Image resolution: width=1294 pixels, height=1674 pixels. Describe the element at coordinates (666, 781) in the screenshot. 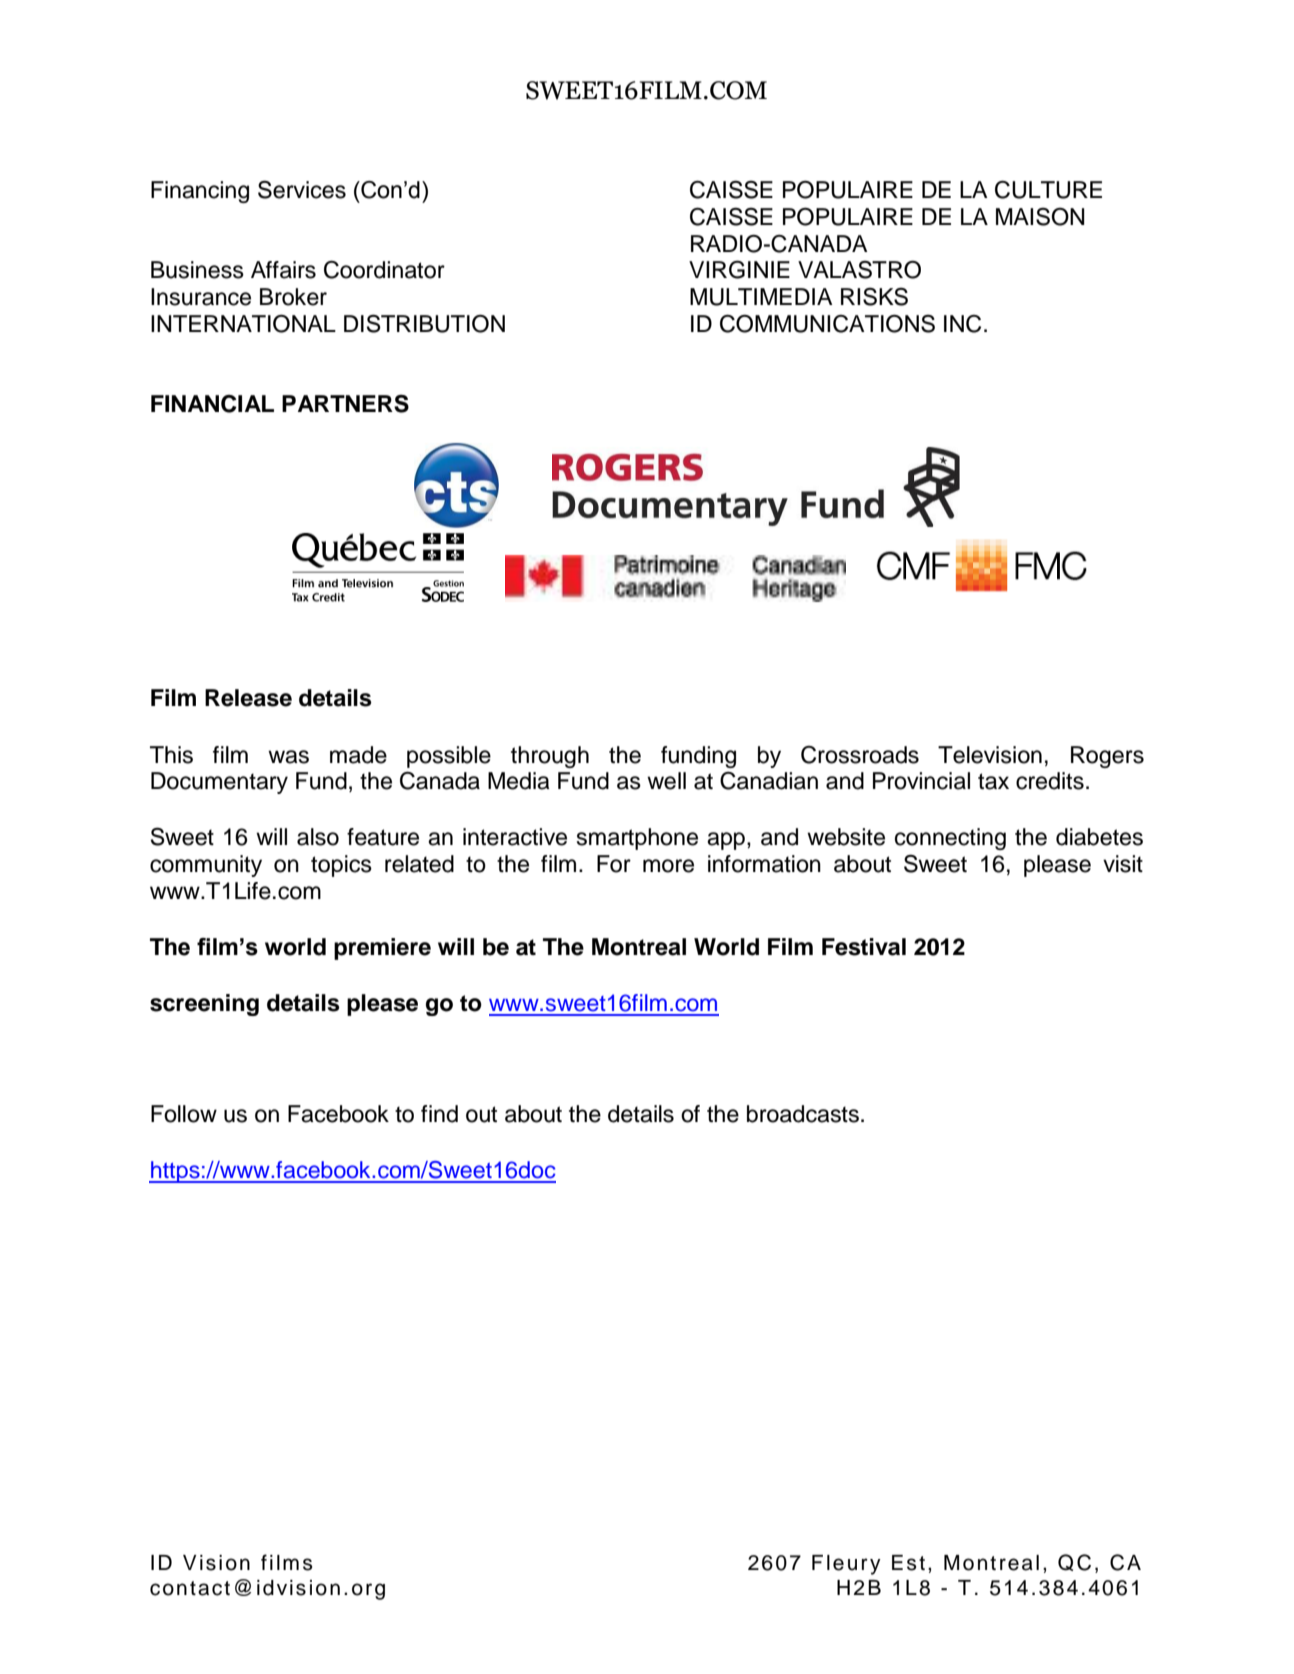

I see `well` at that location.
